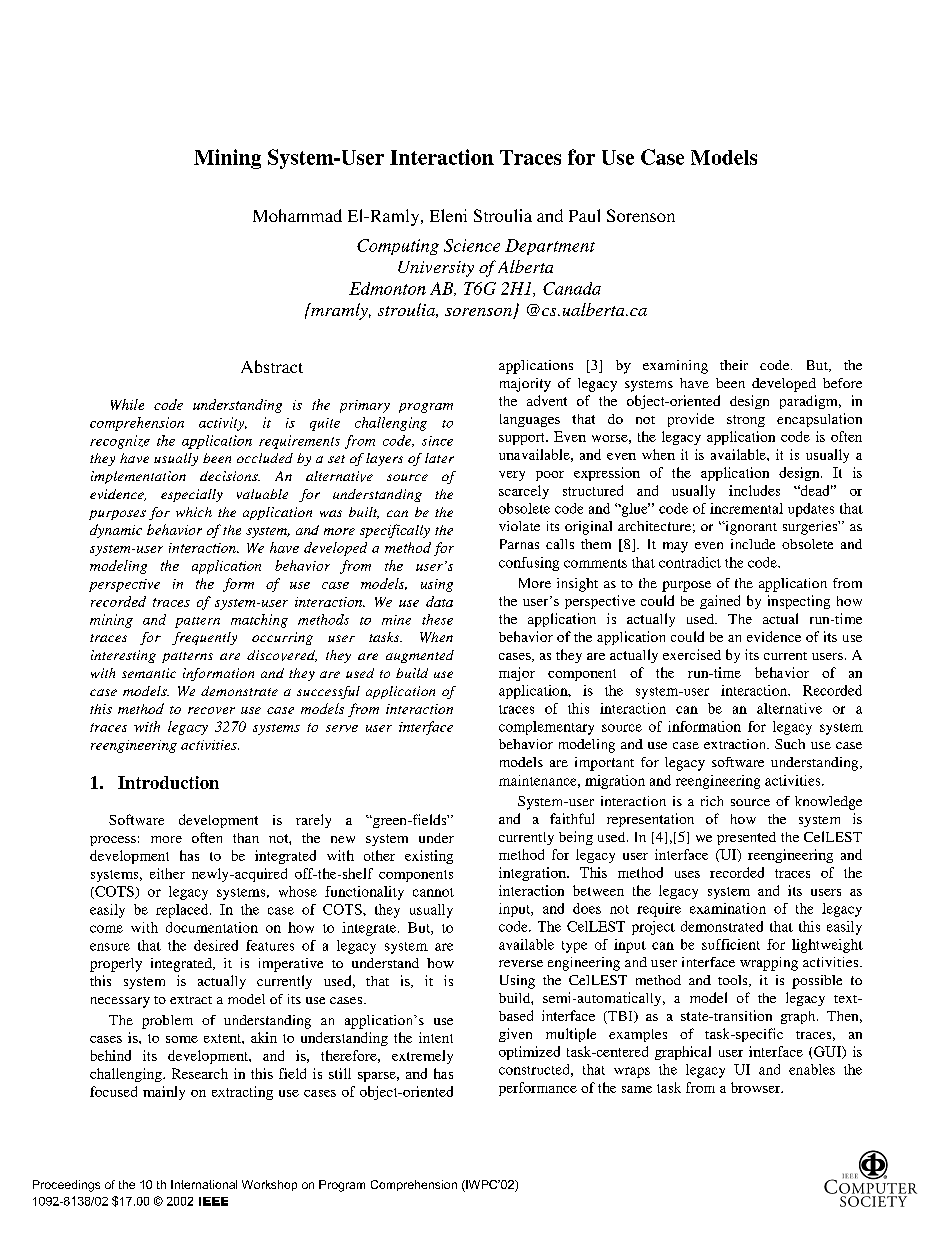 The image size is (952, 1233). What do you see at coordinates (420, 656) in the screenshot?
I see `augmented` at bounding box center [420, 656].
